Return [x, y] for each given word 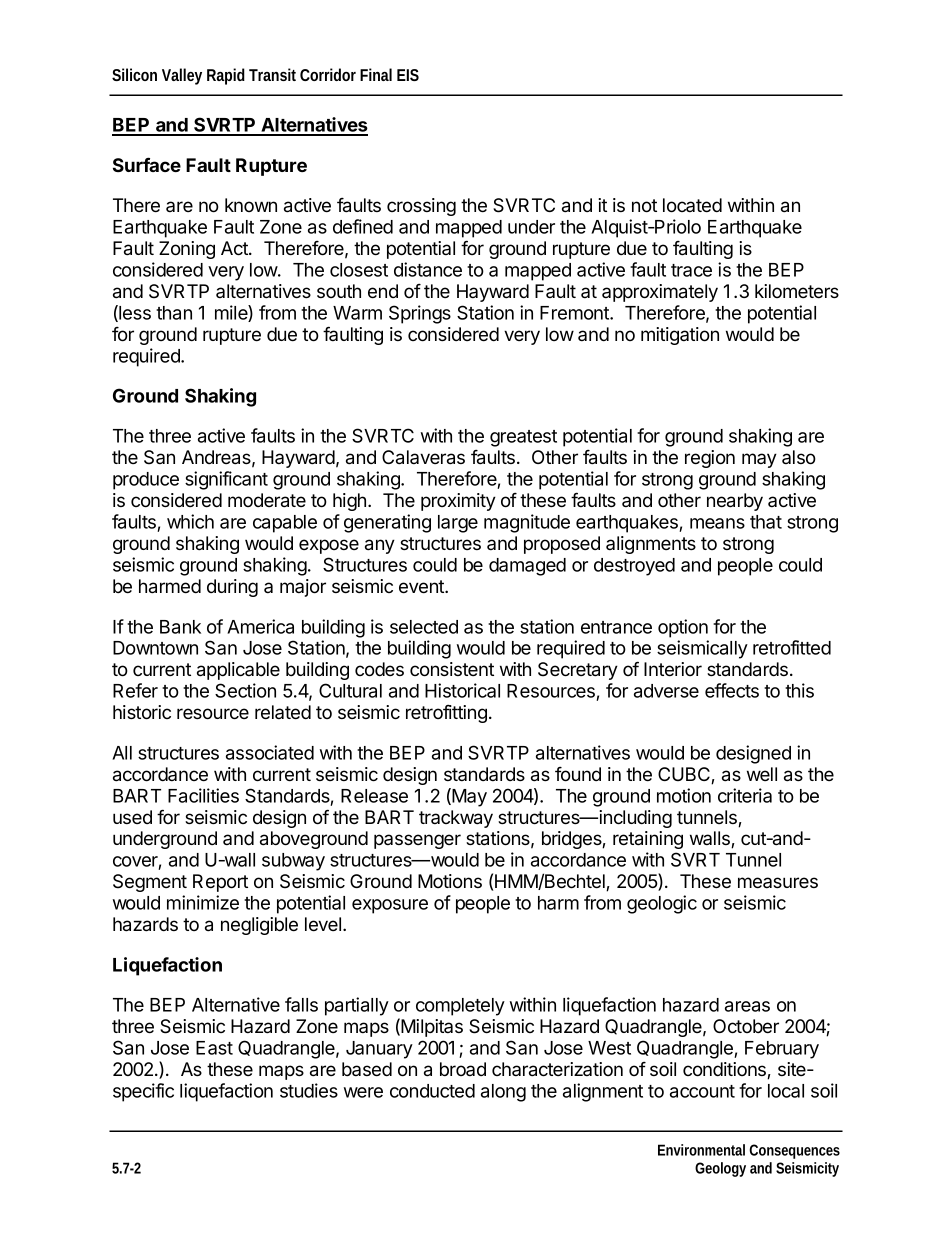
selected [424, 627]
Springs [420, 314]
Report [220, 883]
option [683, 628]
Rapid [226, 76]
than [174, 313]
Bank [180, 627]
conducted [432, 1091]
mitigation [680, 336]
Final [376, 74]
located [692, 205]
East [214, 1048]
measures [778, 882]
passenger [417, 841]
